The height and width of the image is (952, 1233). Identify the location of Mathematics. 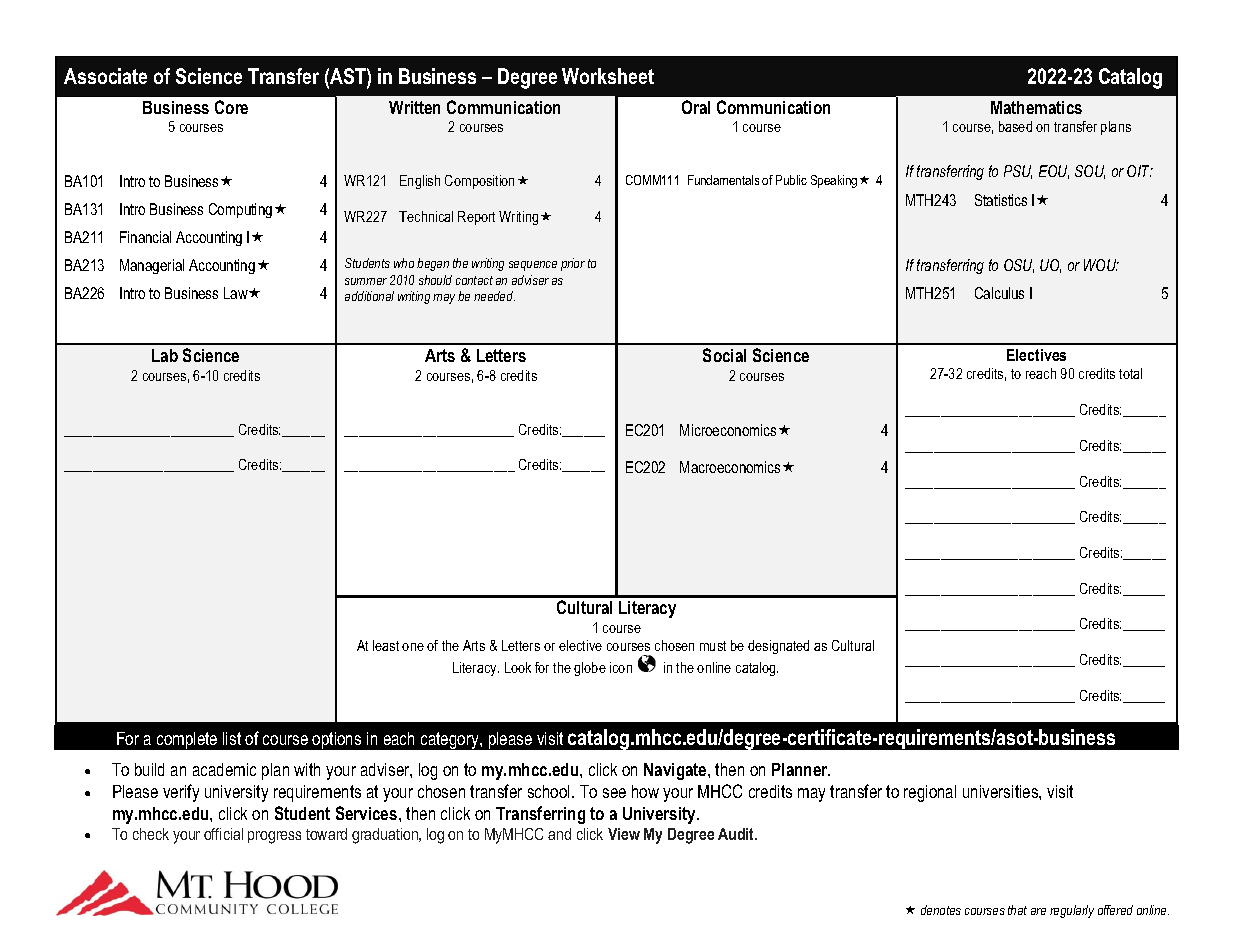
(1036, 107).
